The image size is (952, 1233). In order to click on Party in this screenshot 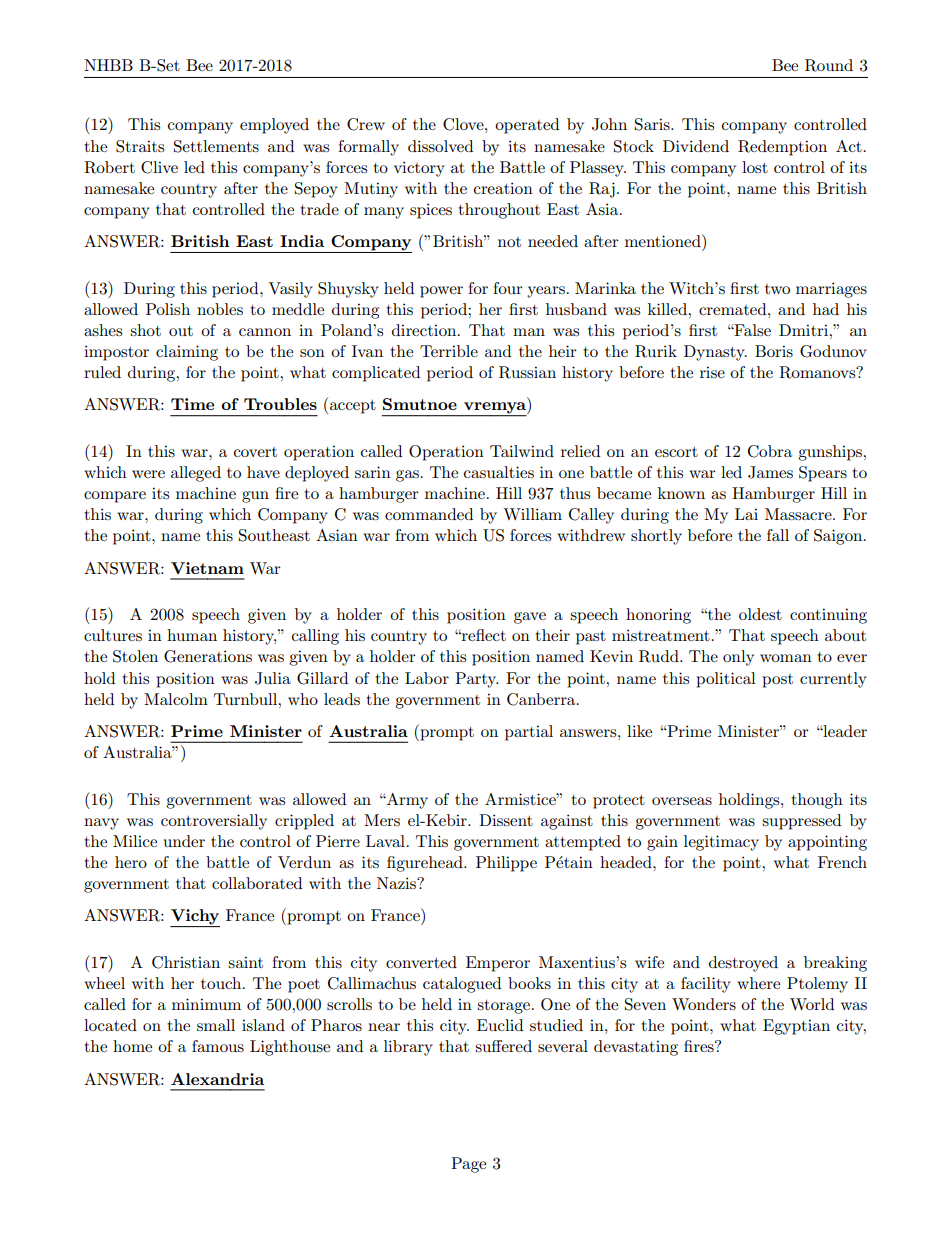, I will do `click(477, 680)`.
